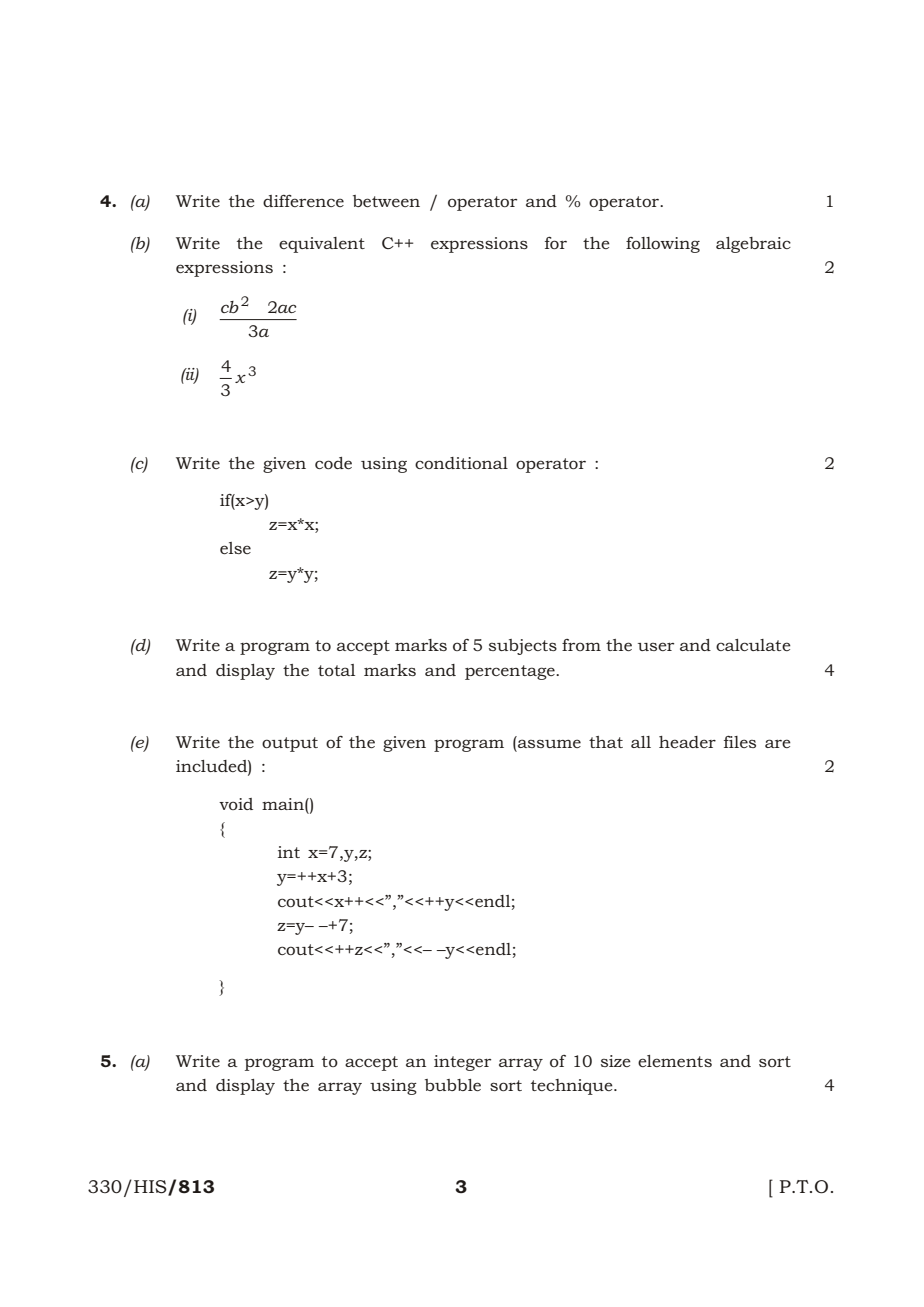  I want to click on assume, so click(549, 743).
